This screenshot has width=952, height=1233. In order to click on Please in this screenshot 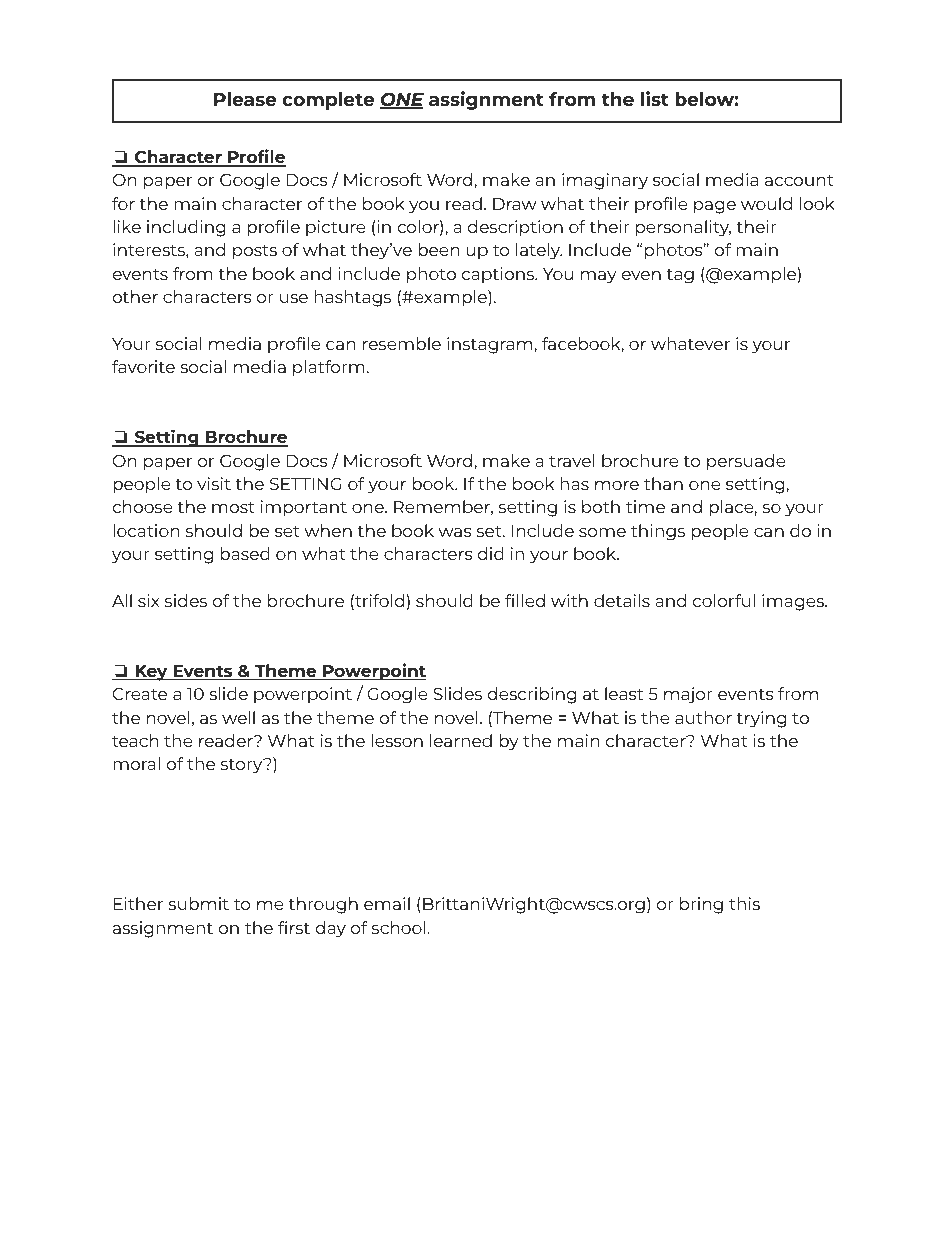, I will do `click(245, 99)`.
